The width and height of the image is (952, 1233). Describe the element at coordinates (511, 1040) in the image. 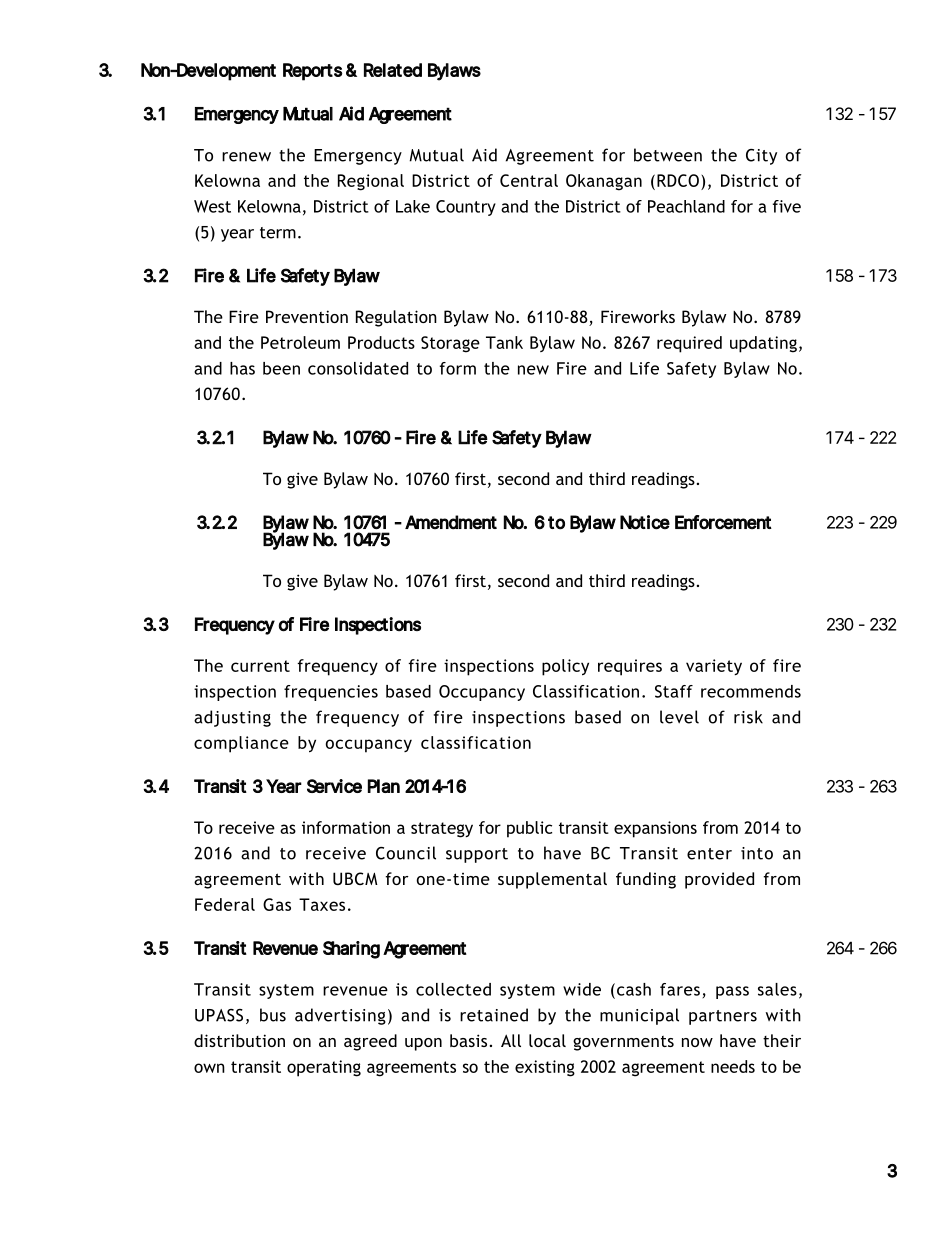

I see `All` at that location.
